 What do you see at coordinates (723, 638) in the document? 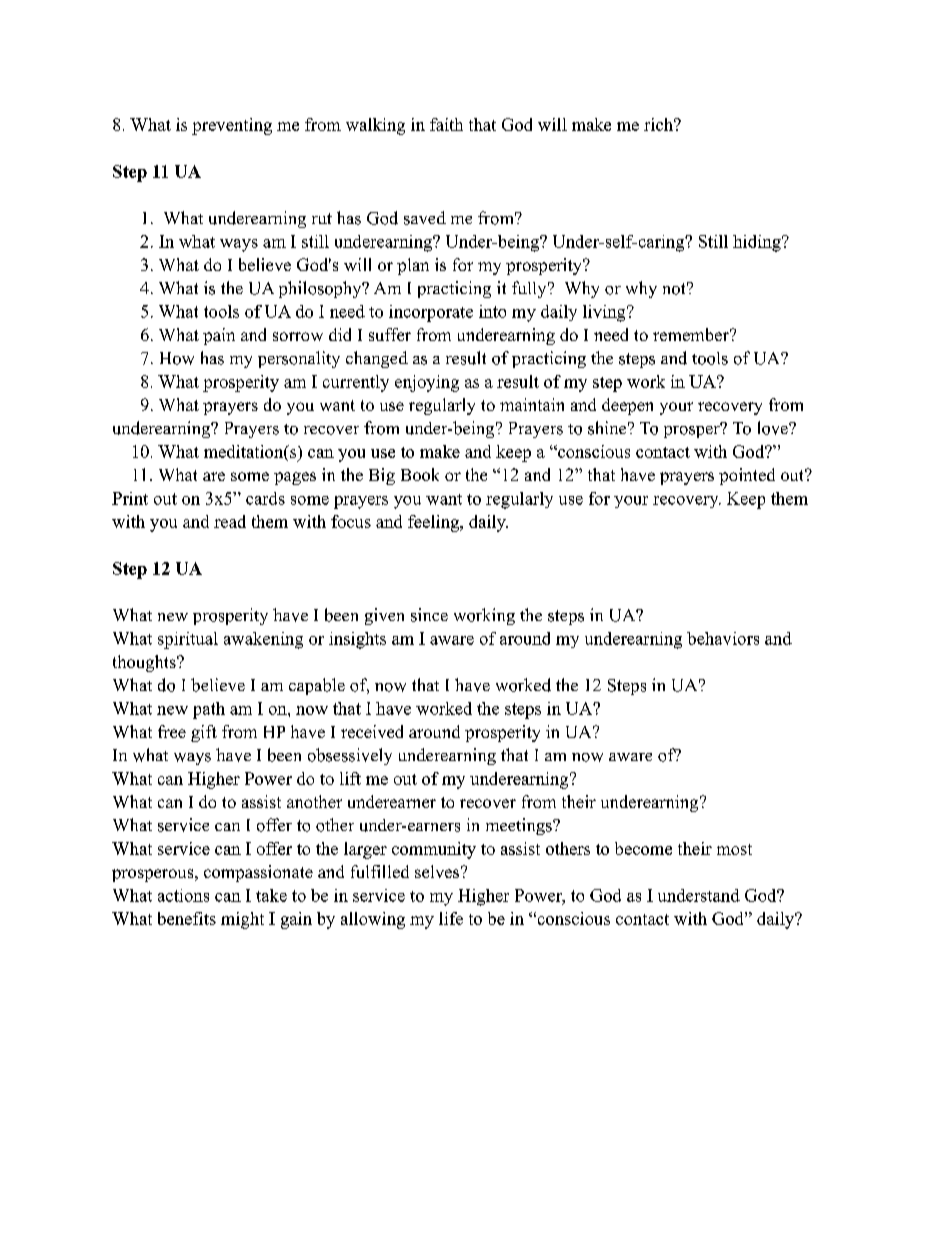
I see `behaviors` at bounding box center [723, 638].
